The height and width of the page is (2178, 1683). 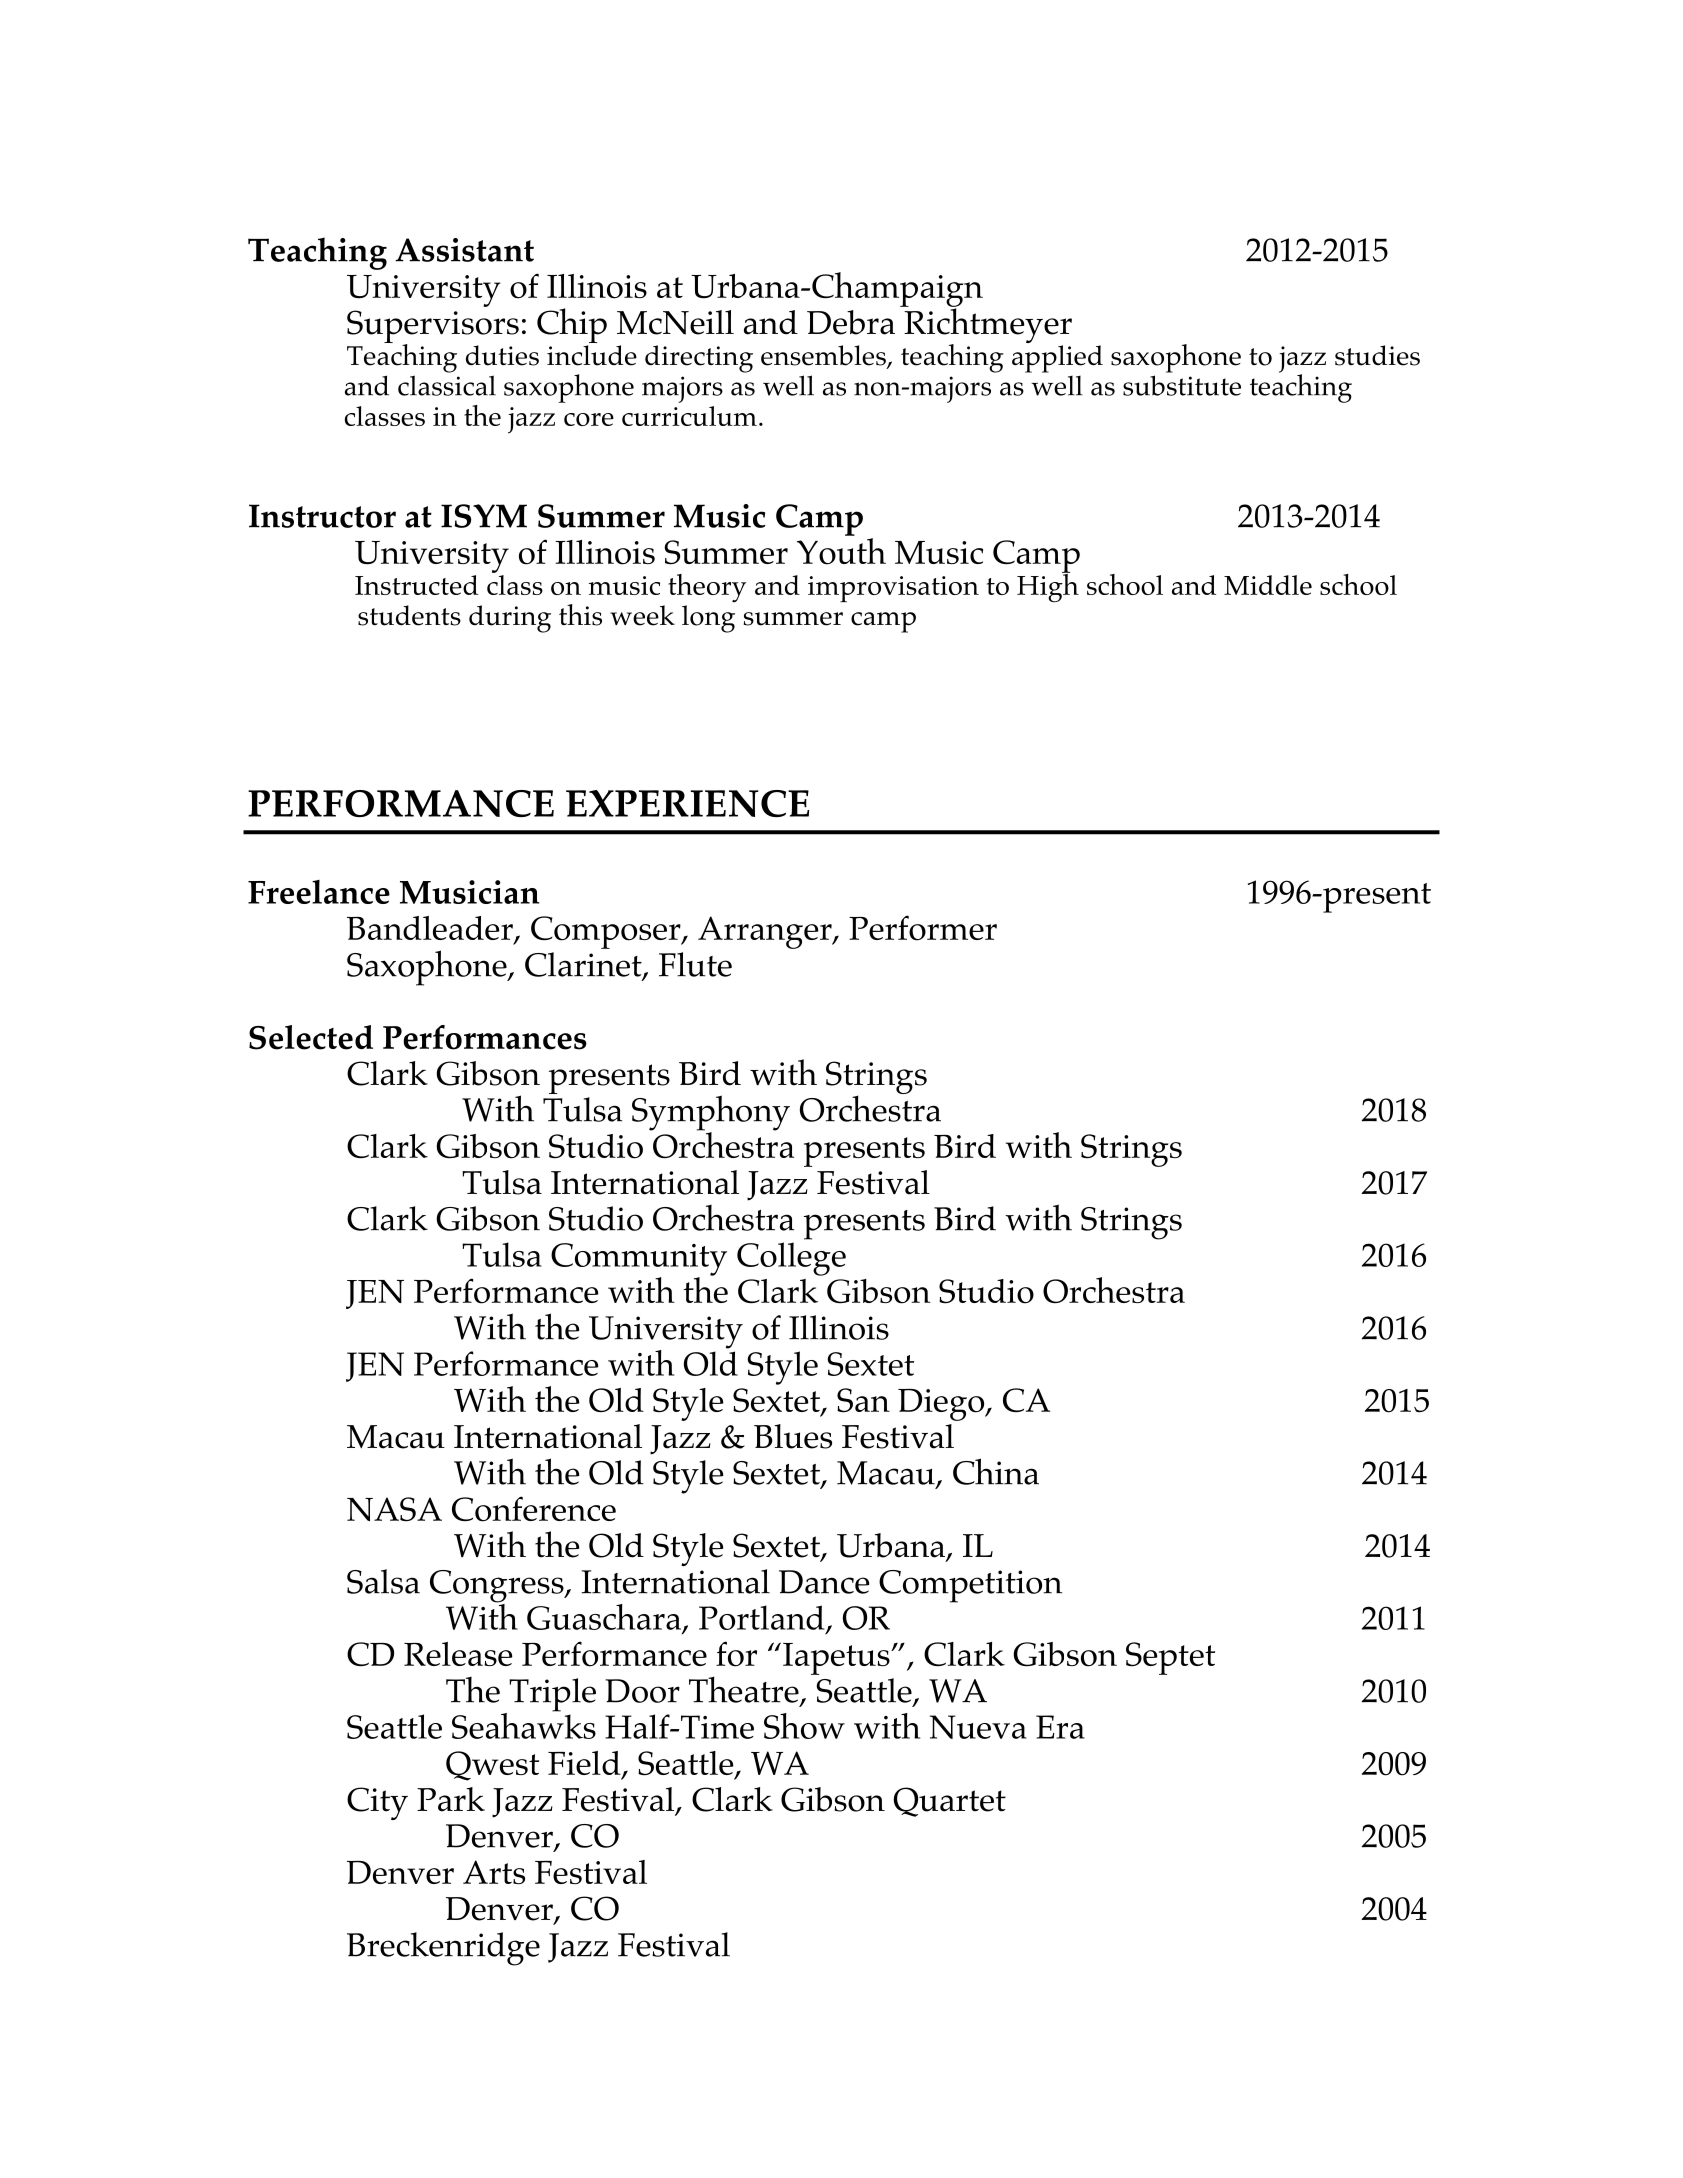 What do you see at coordinates (923, 928) in the page?
I see `Performer` at bounding box center [923, 928].
